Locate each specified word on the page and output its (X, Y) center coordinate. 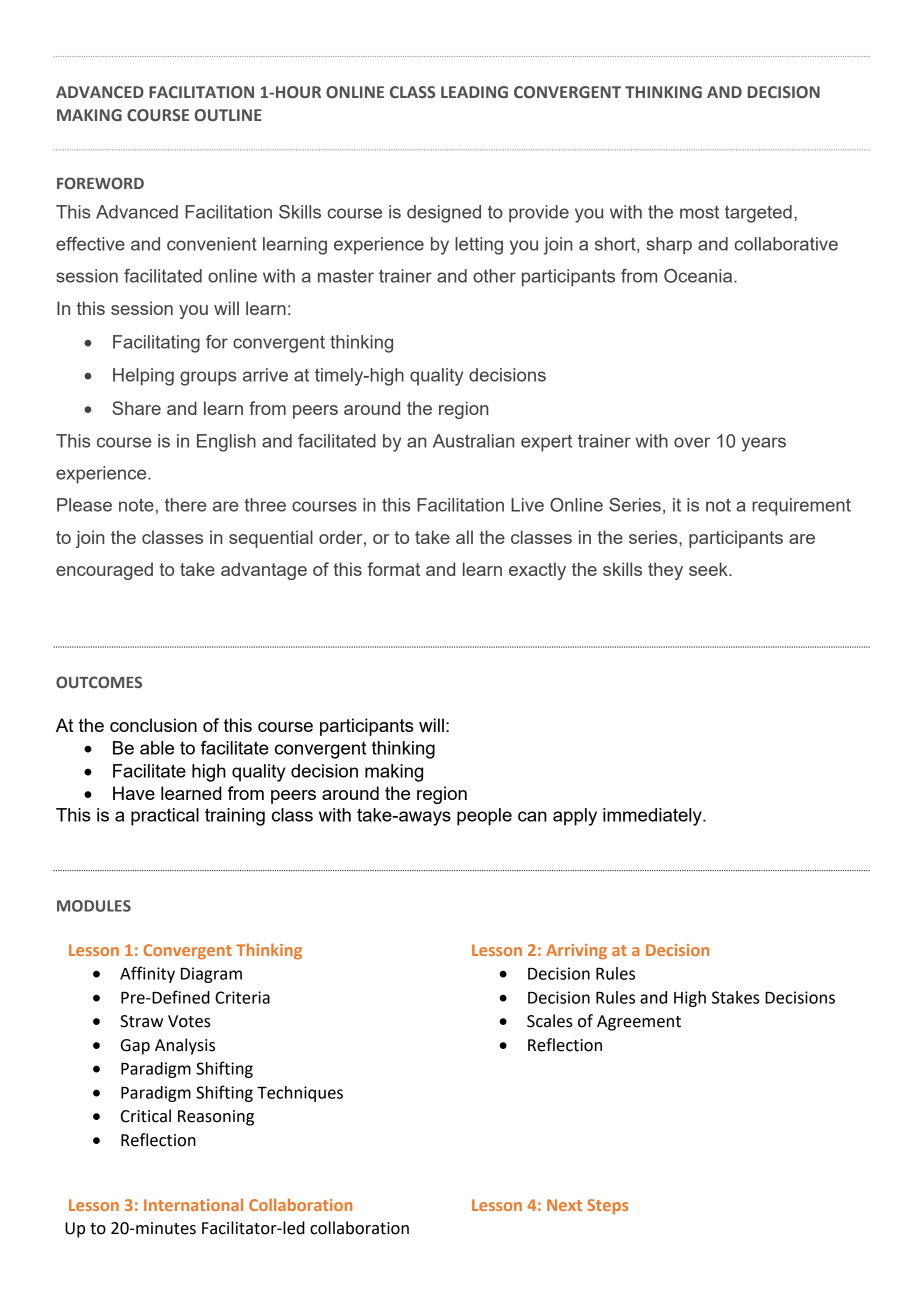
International (193, 1204)
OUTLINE (228, 115)
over (692, 442)
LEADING (474, 92)
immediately (653, 817)
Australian (474, 441)
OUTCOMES (99, 682)
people (484, 817)
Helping (143, 377)
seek (709, 569)
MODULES (94, 906)
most (699, 212)
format (393, 569)
